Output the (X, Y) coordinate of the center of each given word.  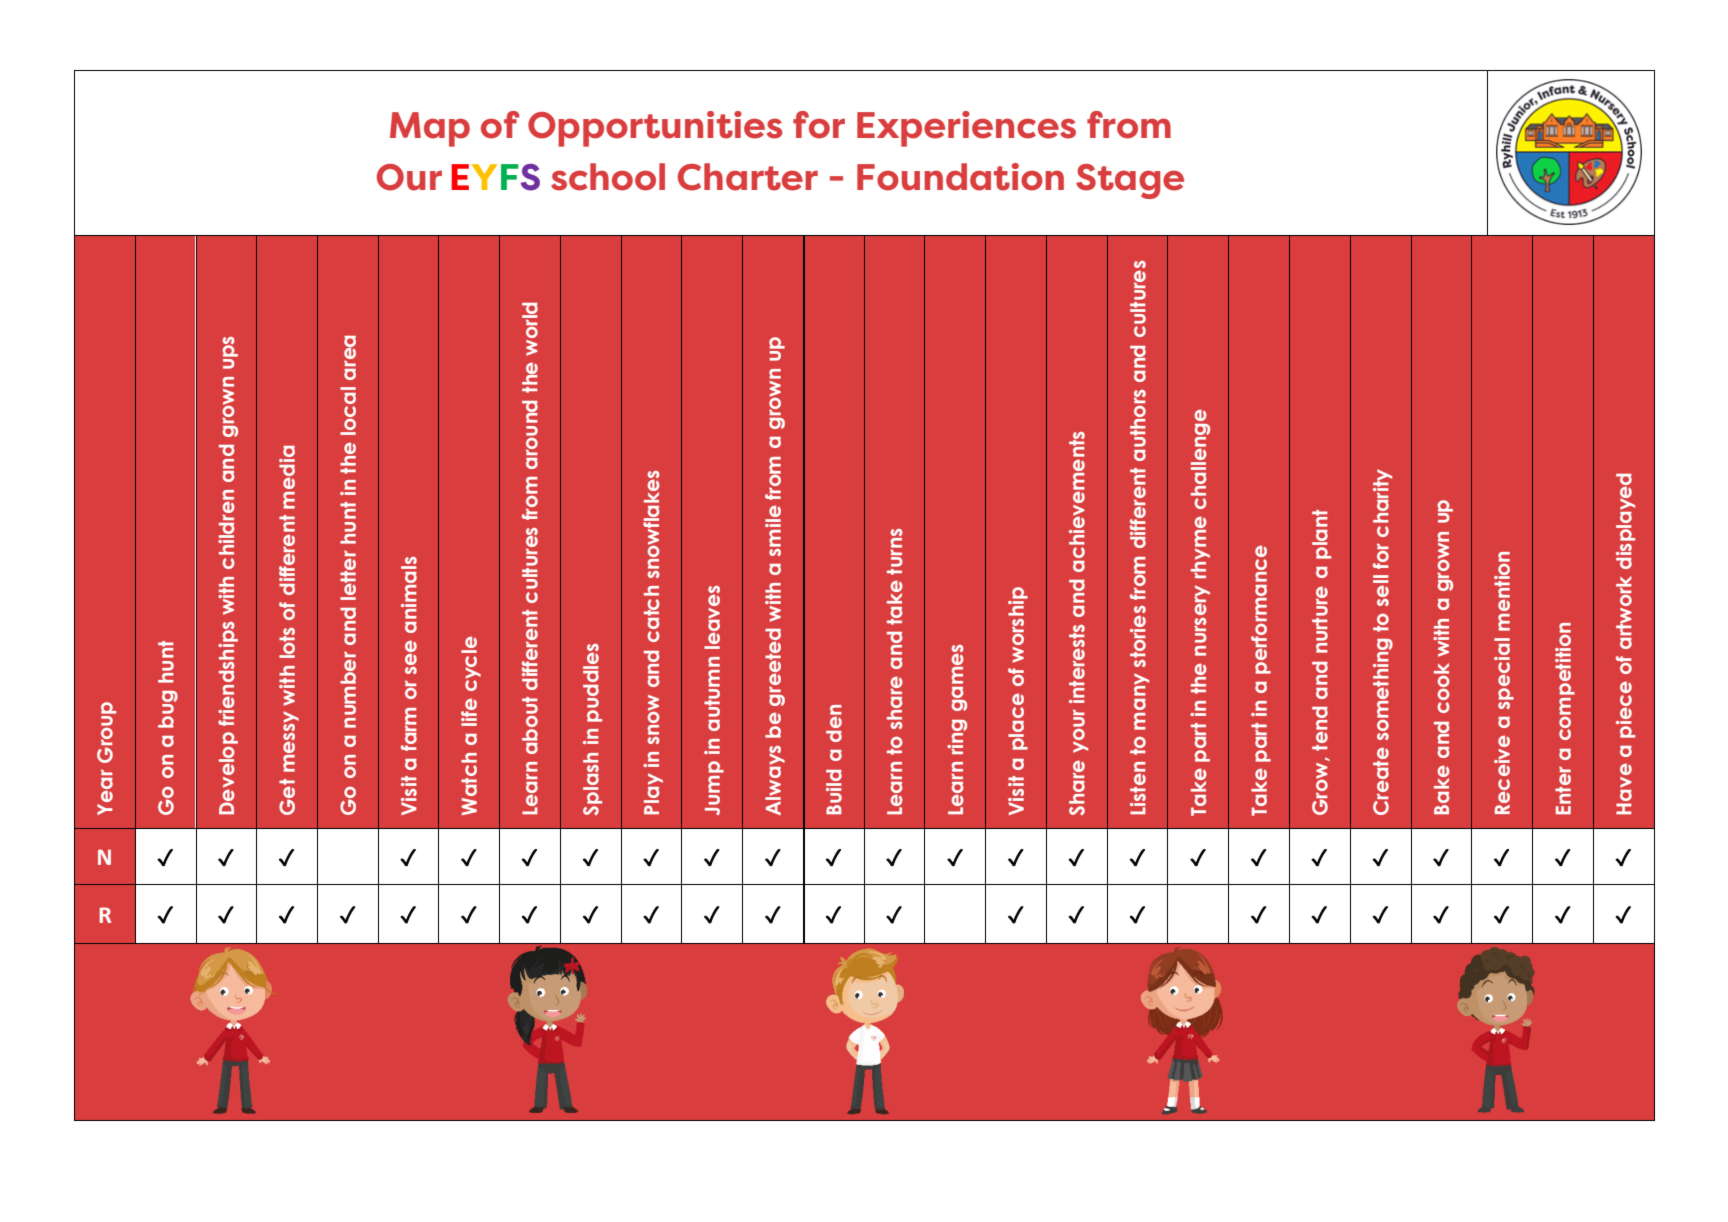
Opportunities (655, 129)
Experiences (966, 129)
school (608, 177)
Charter (748, 177)
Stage (1130, 181)
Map (430, 129)
